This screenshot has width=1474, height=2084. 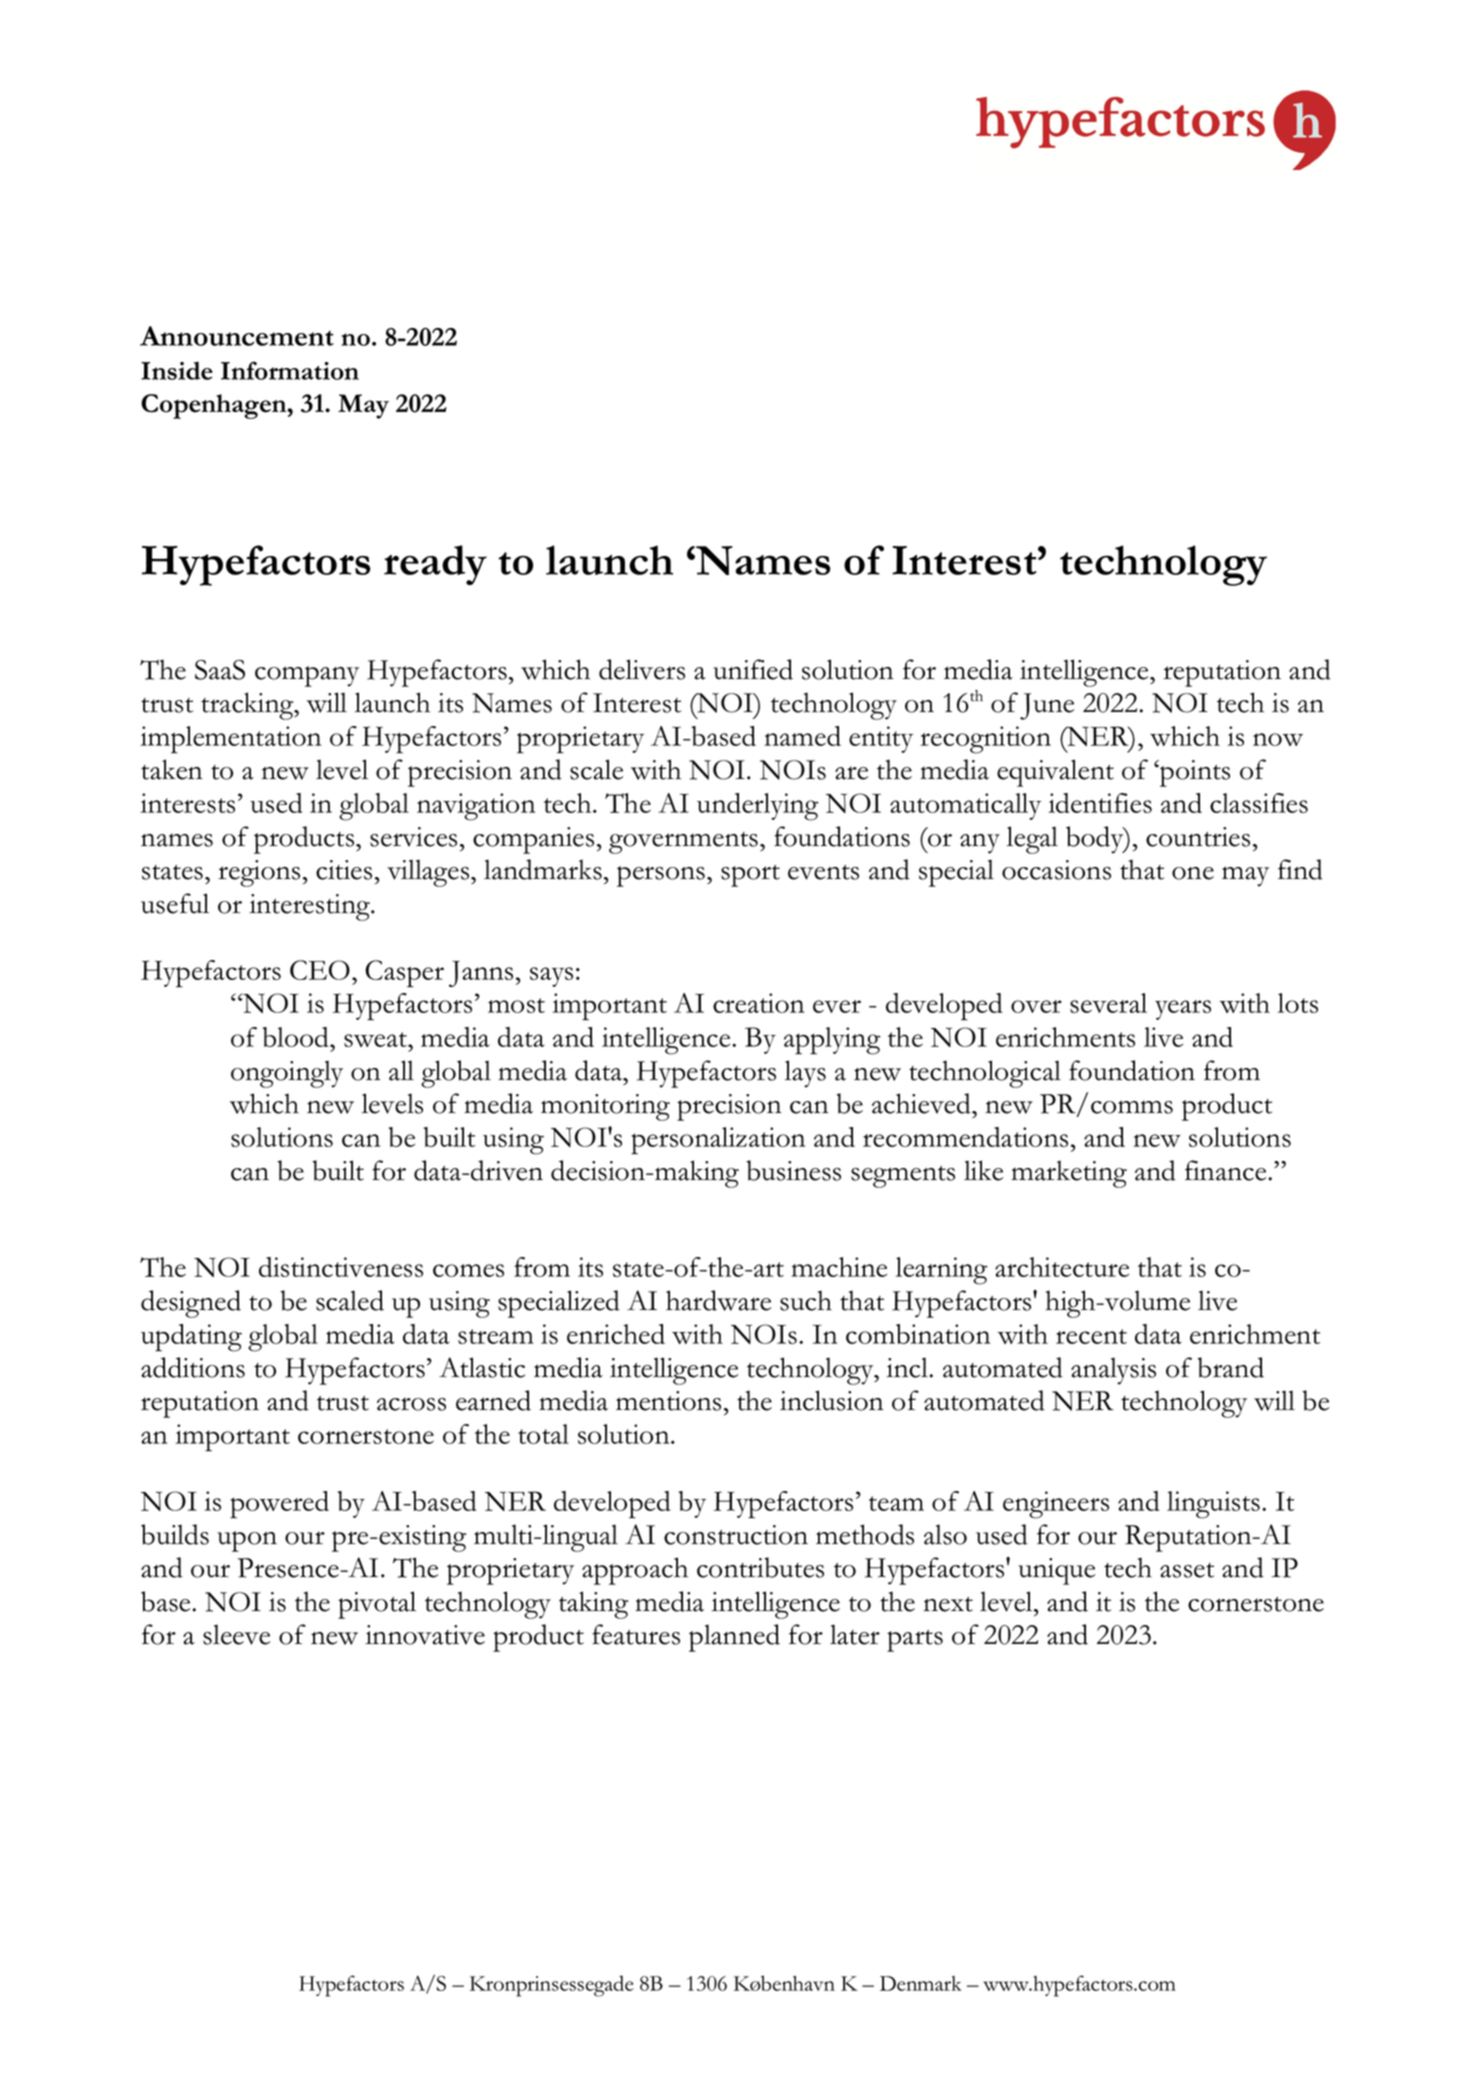 I want to click on sleeve, so click(x=236, y=1634).
